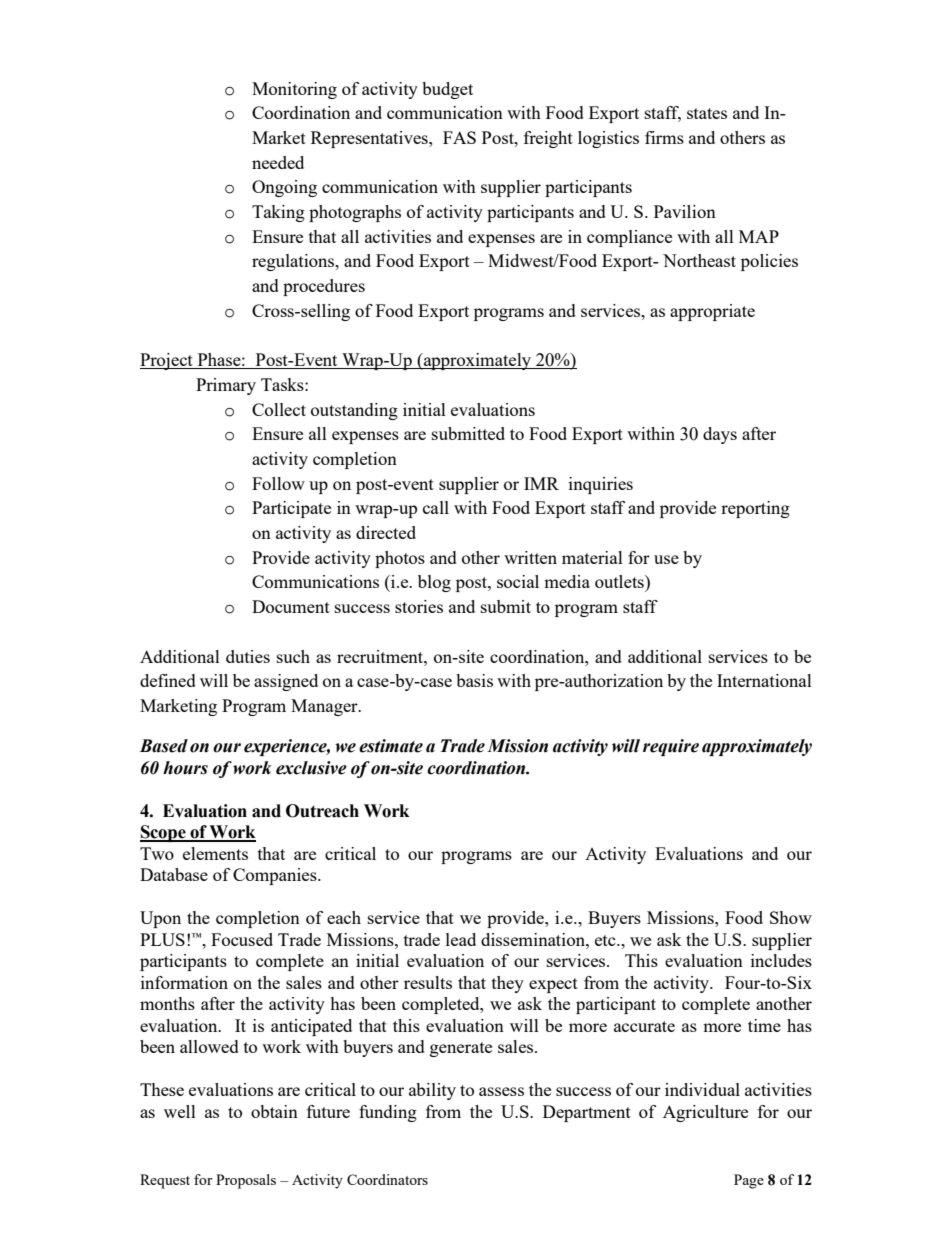  I want to click on Proposals, so click(246, 1181).
